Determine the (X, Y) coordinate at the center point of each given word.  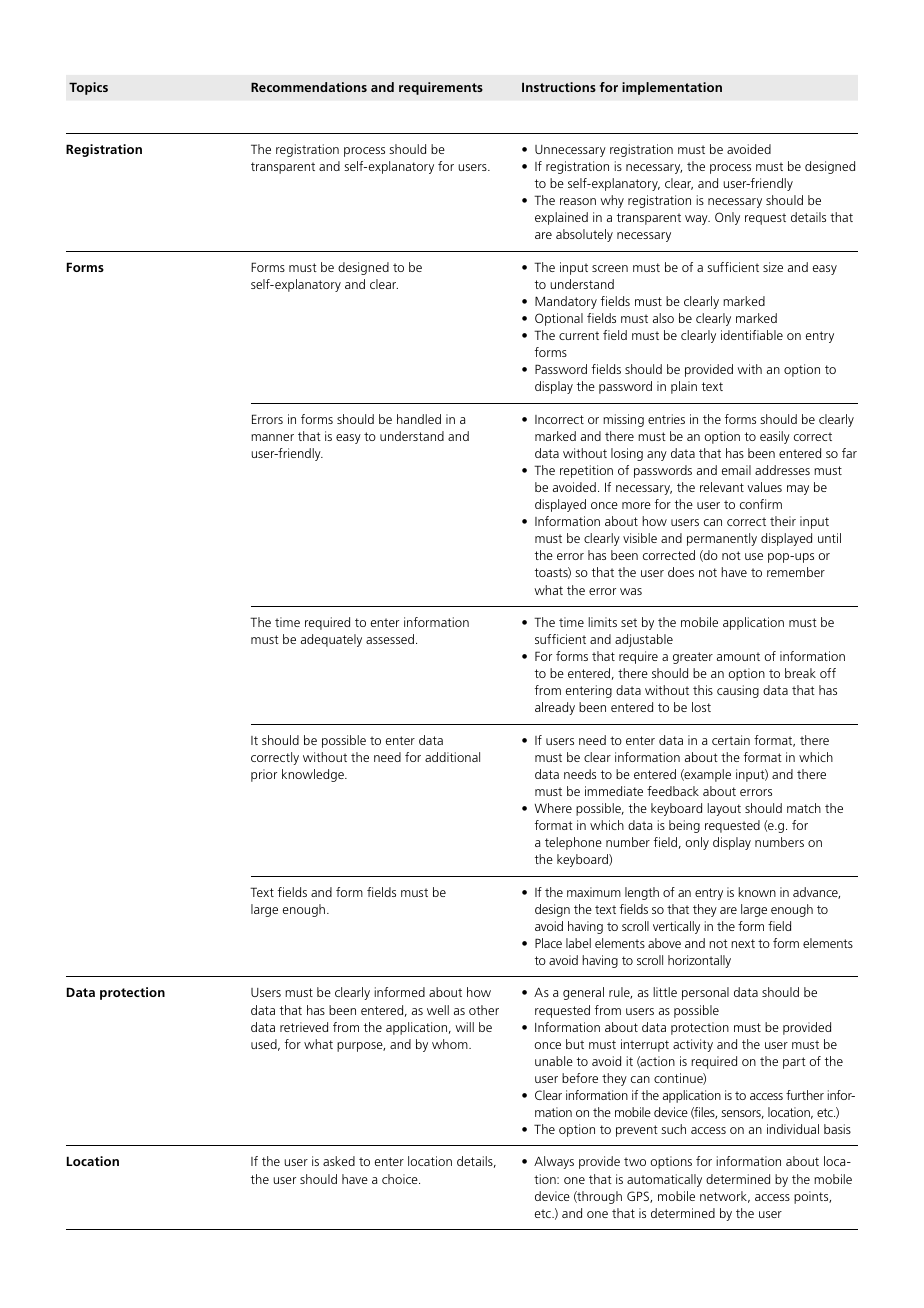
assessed (390, 639)
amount (738, 656)
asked (339, 1161)
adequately (331, 640)
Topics (88, 88)
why (612, 201)
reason (578, 201)
